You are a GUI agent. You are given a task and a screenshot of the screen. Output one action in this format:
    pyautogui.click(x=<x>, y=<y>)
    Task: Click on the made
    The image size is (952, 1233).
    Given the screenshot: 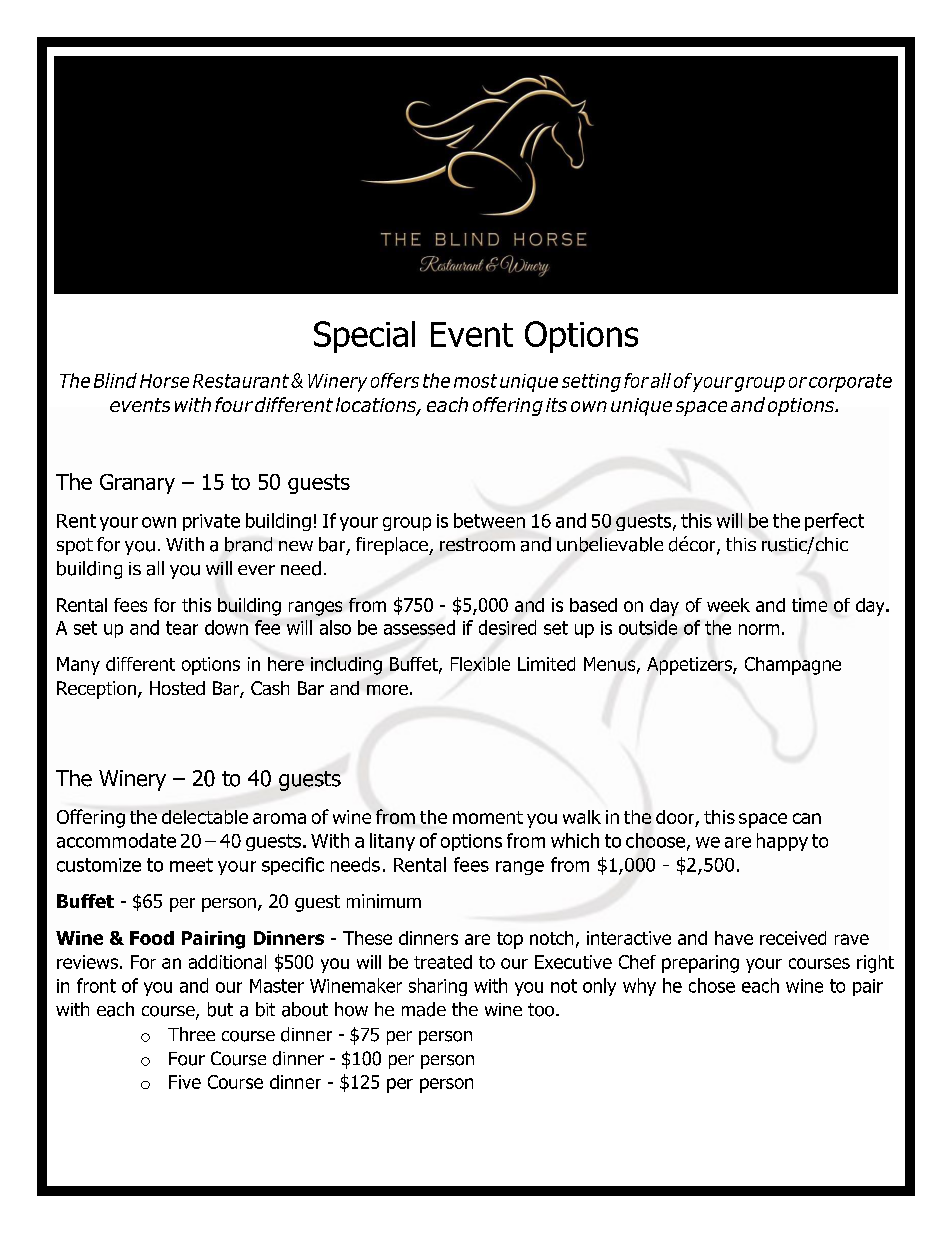 What is the action you would take?
    pyautogui.click(x=424, y=1009)
